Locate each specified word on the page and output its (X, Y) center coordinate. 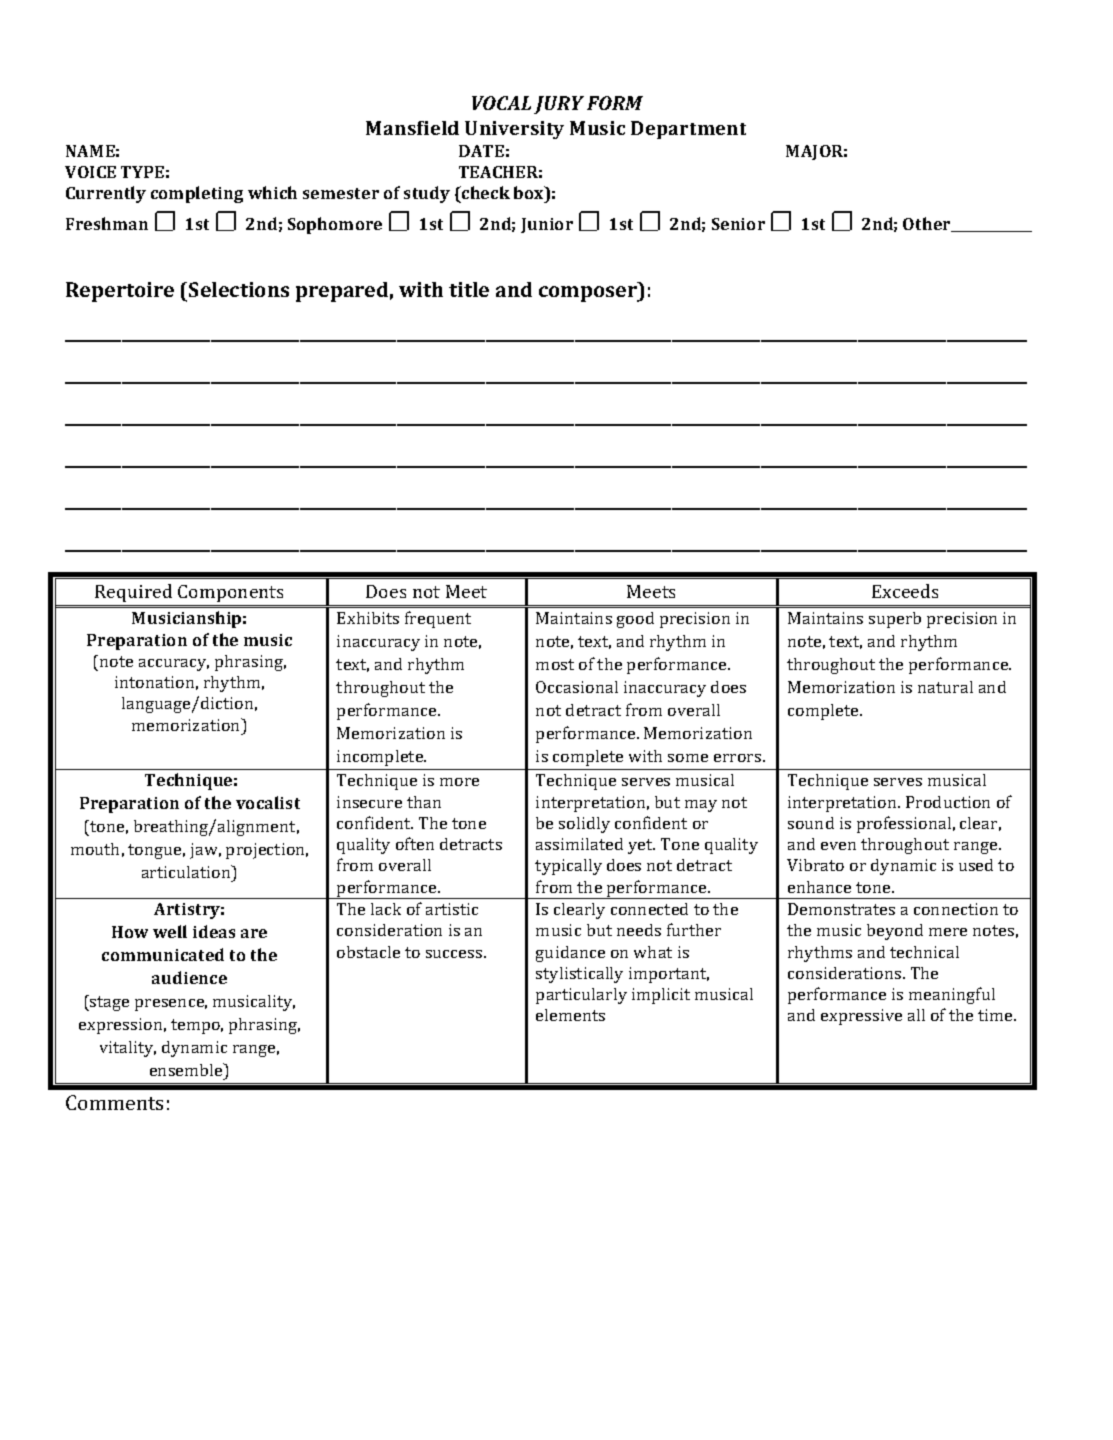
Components (230, 593)
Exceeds (905, 591)
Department (688, 130)
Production (948, 802)
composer (589, 294)
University (514, 130)
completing (197, 194)
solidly (584, 825)
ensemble (187, 1069)
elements (570, 1015)
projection (267, 851)
